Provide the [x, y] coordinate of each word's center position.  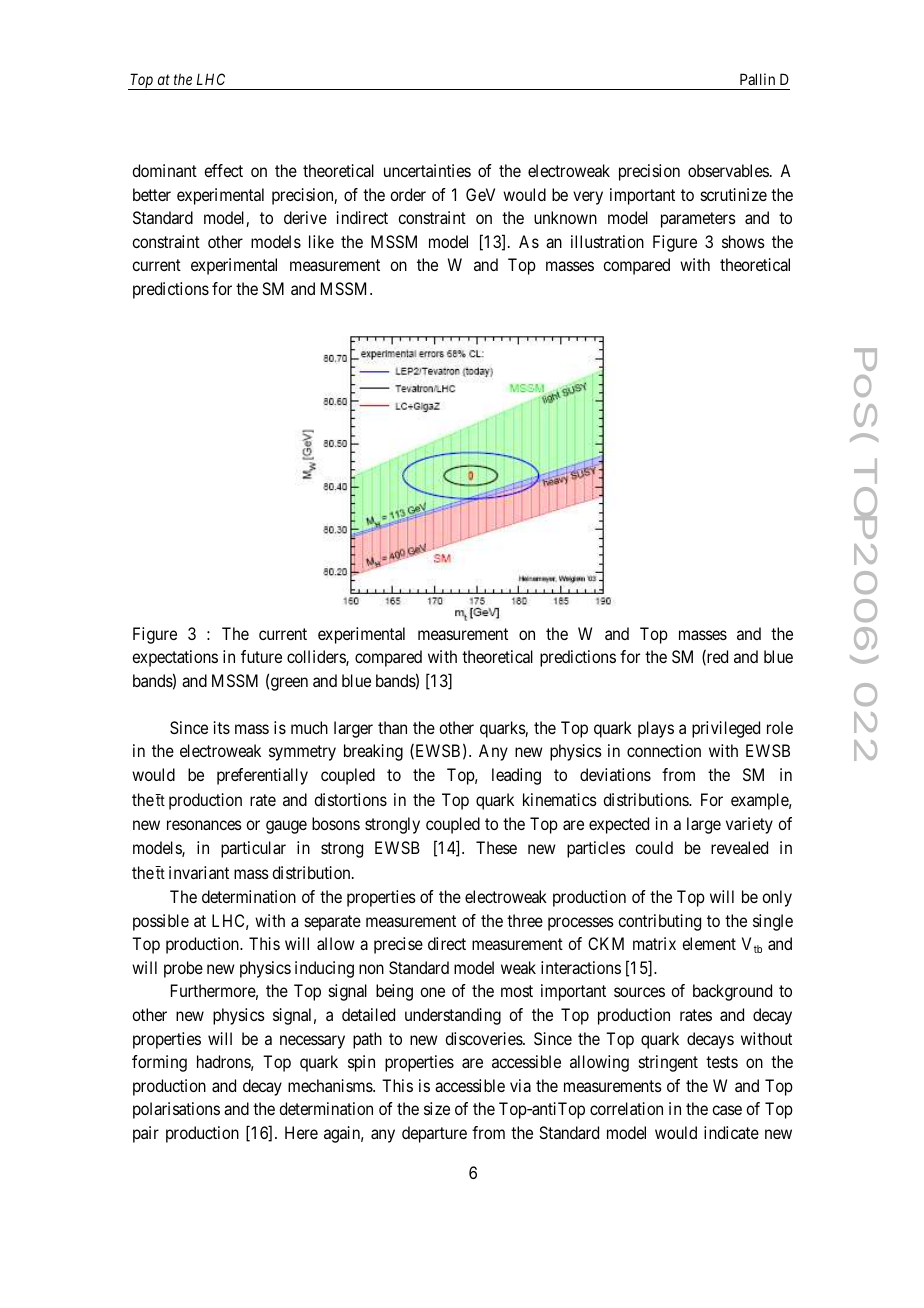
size [437, 1108]
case [727, 1110]
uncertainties [427, 170]
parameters [698, 220]
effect [223, 170]
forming [159, 1063]
